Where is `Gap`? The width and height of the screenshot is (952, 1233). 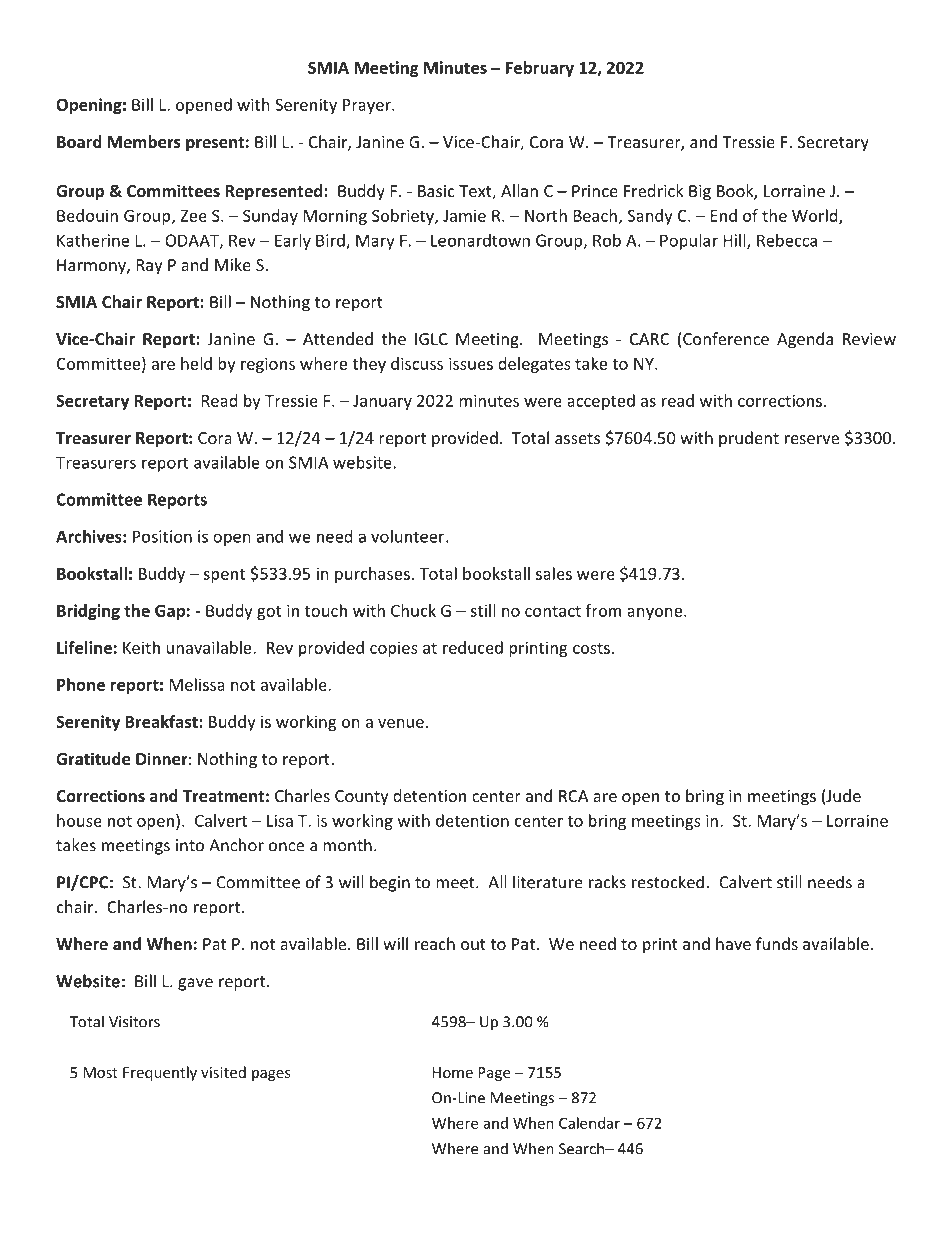 Gap is located at coordinates (170, 612).
